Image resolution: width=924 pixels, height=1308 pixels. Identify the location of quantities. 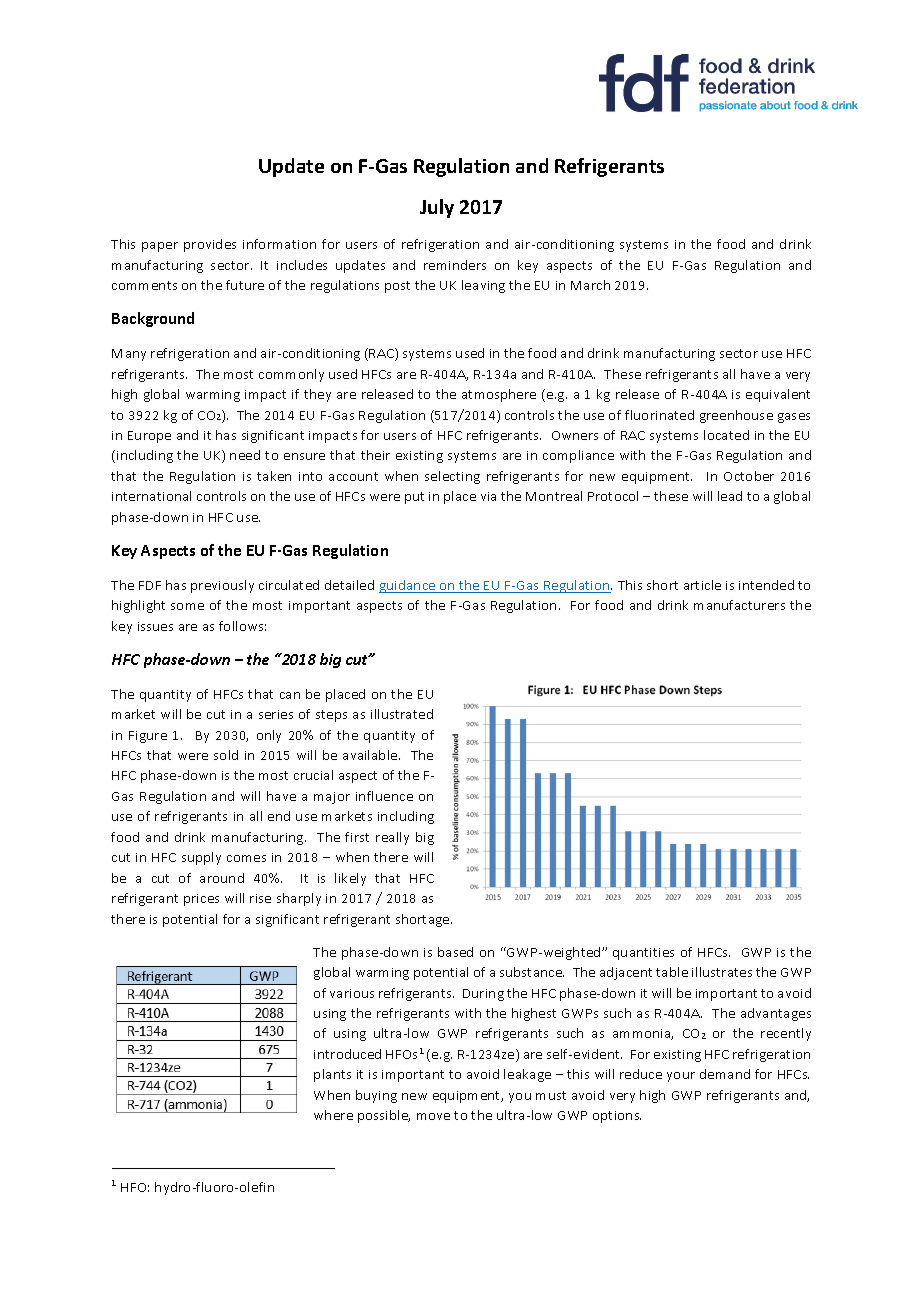
(643, 954).
